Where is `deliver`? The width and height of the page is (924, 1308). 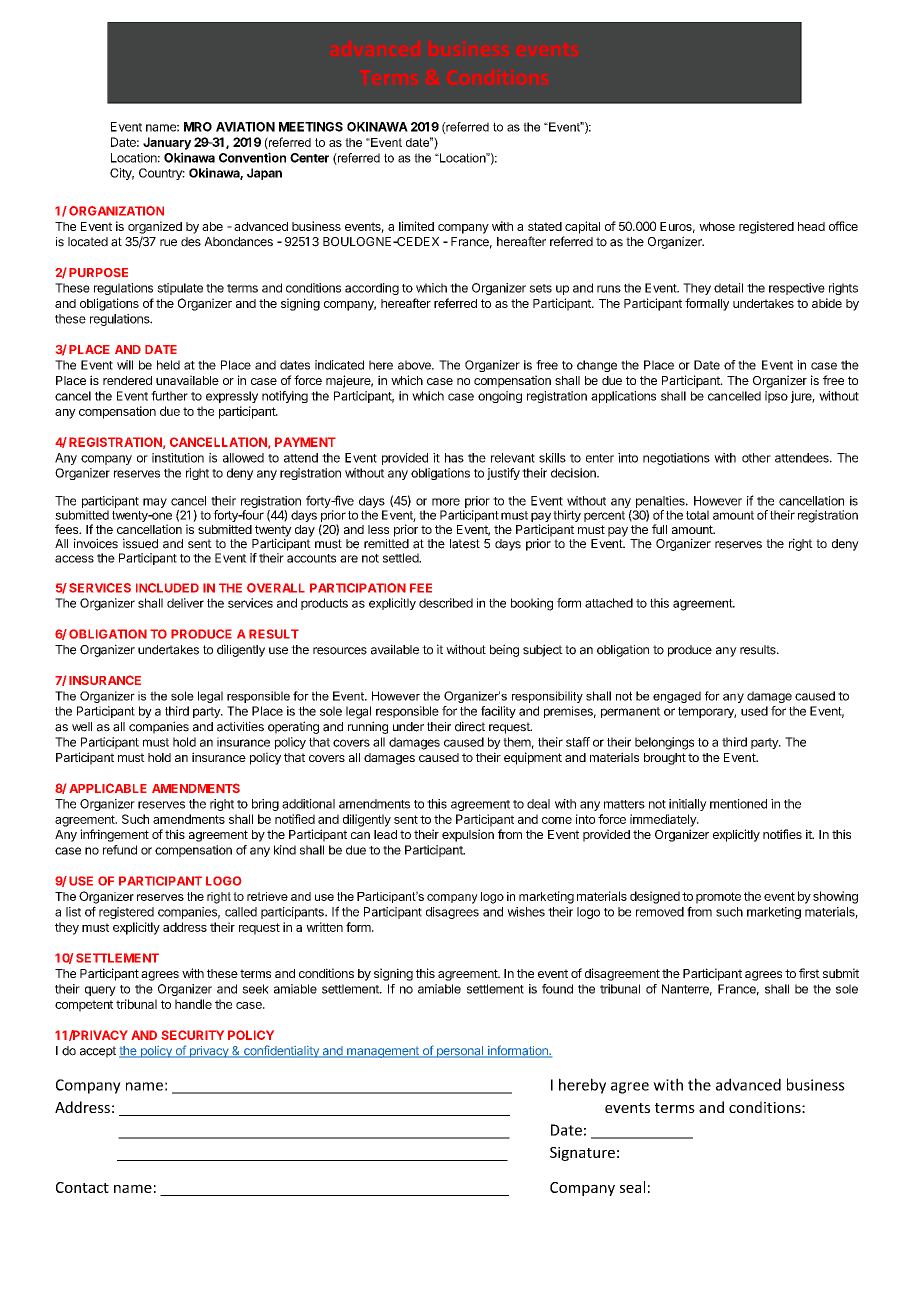
deliver is located at coordinates (185, 603).
